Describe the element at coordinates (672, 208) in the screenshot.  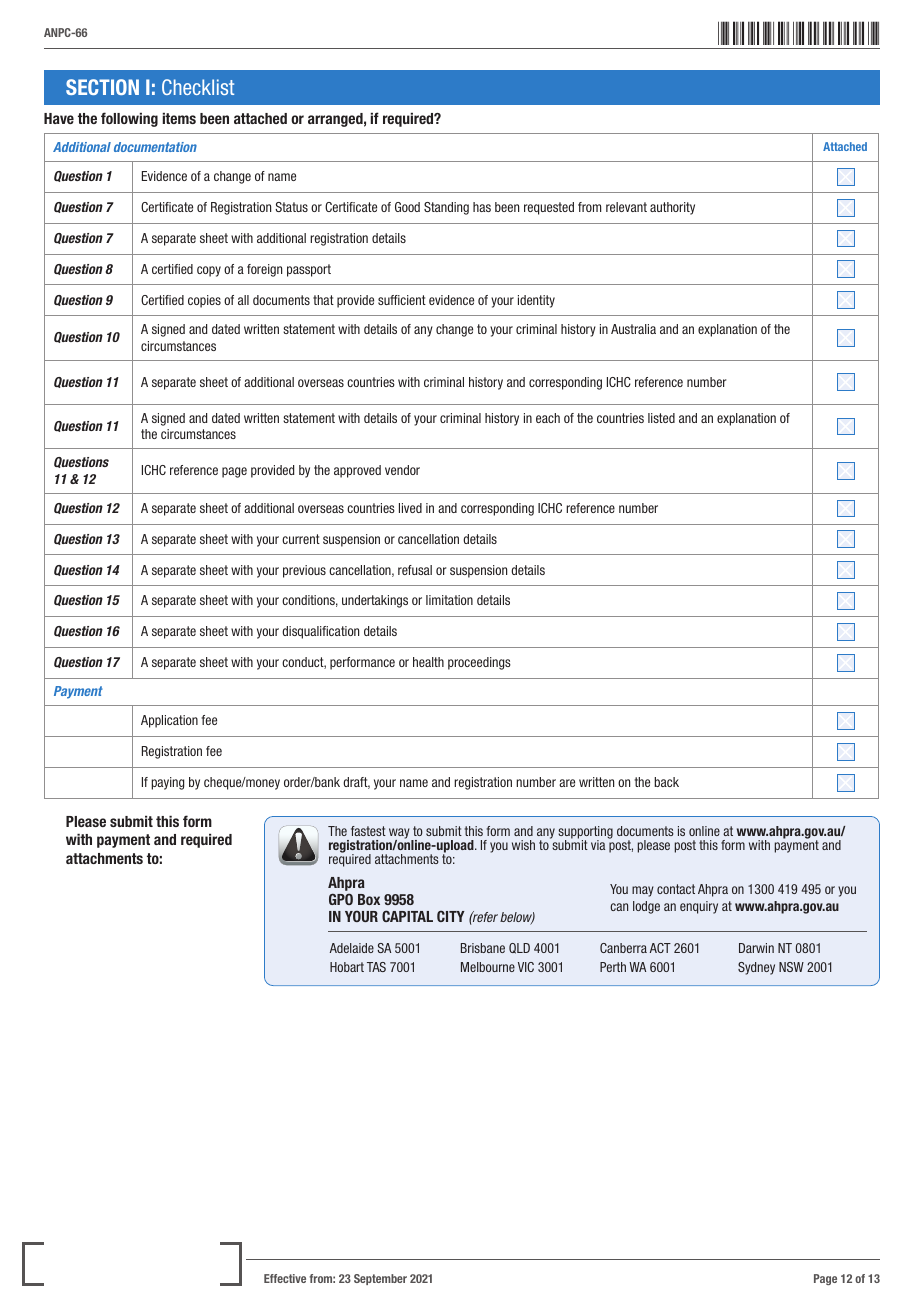
I see `authority` at that location.
